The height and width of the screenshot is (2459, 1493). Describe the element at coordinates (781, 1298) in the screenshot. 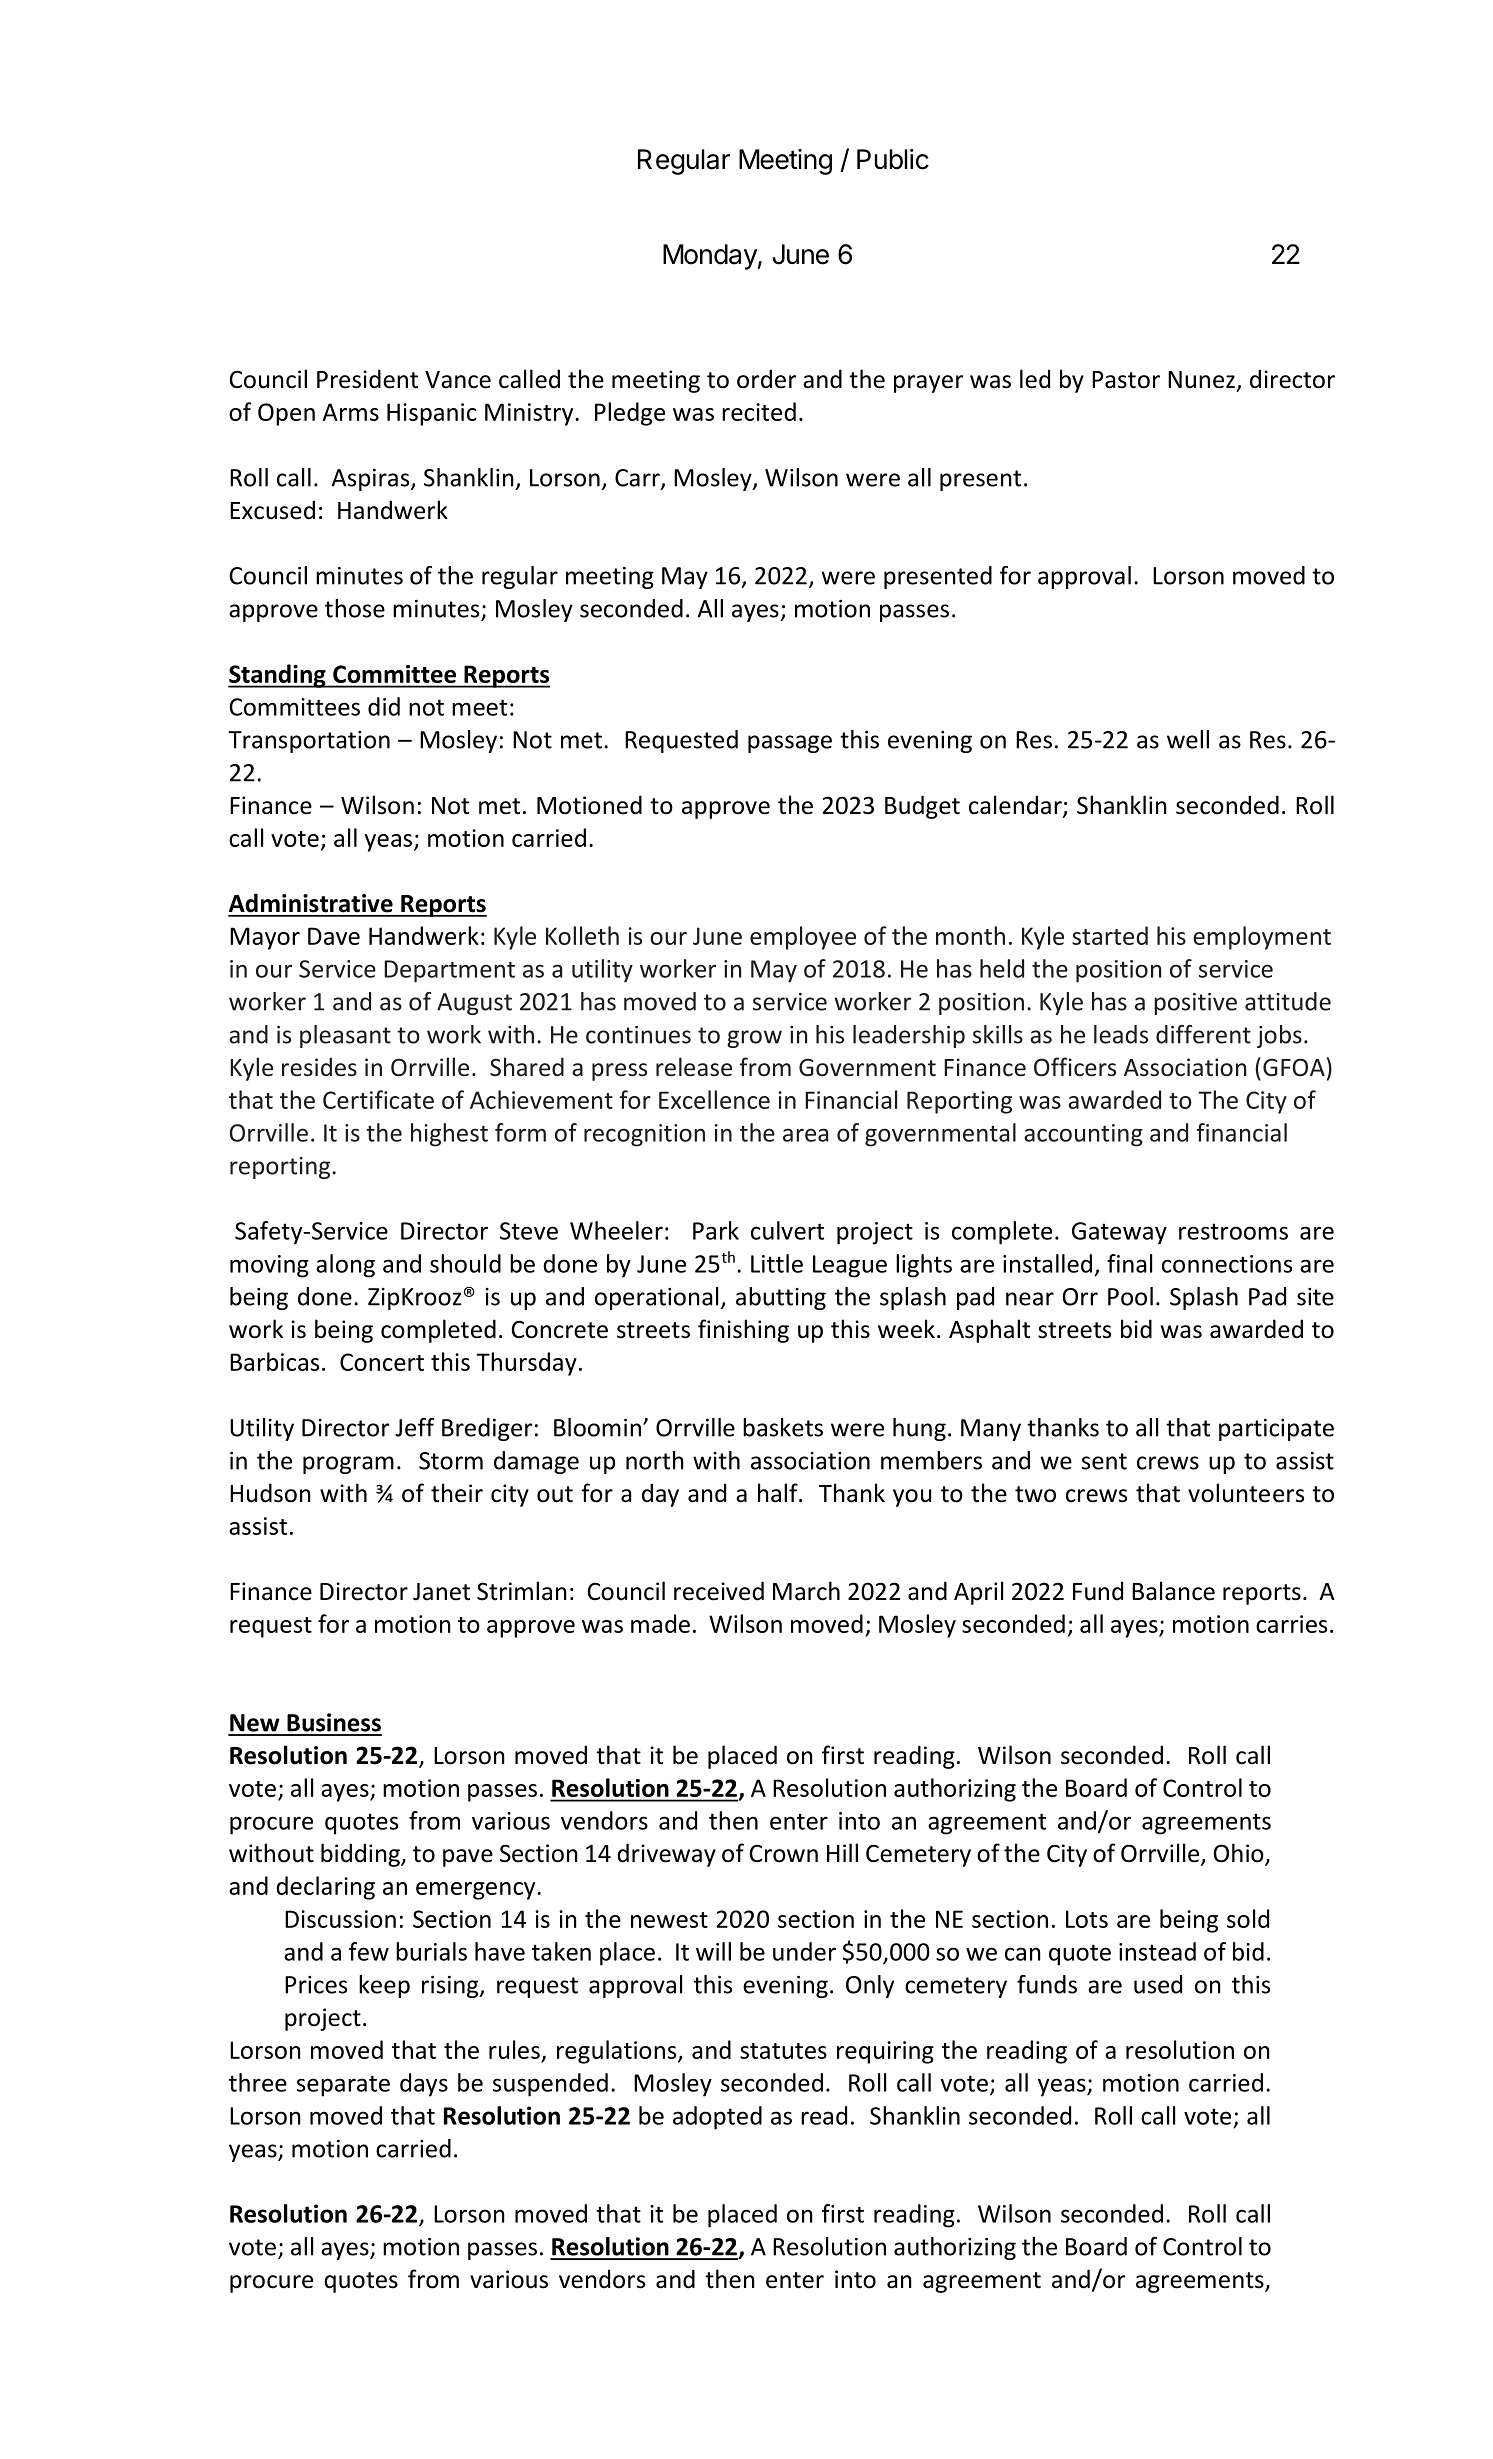

I see `abutting` at that location.
